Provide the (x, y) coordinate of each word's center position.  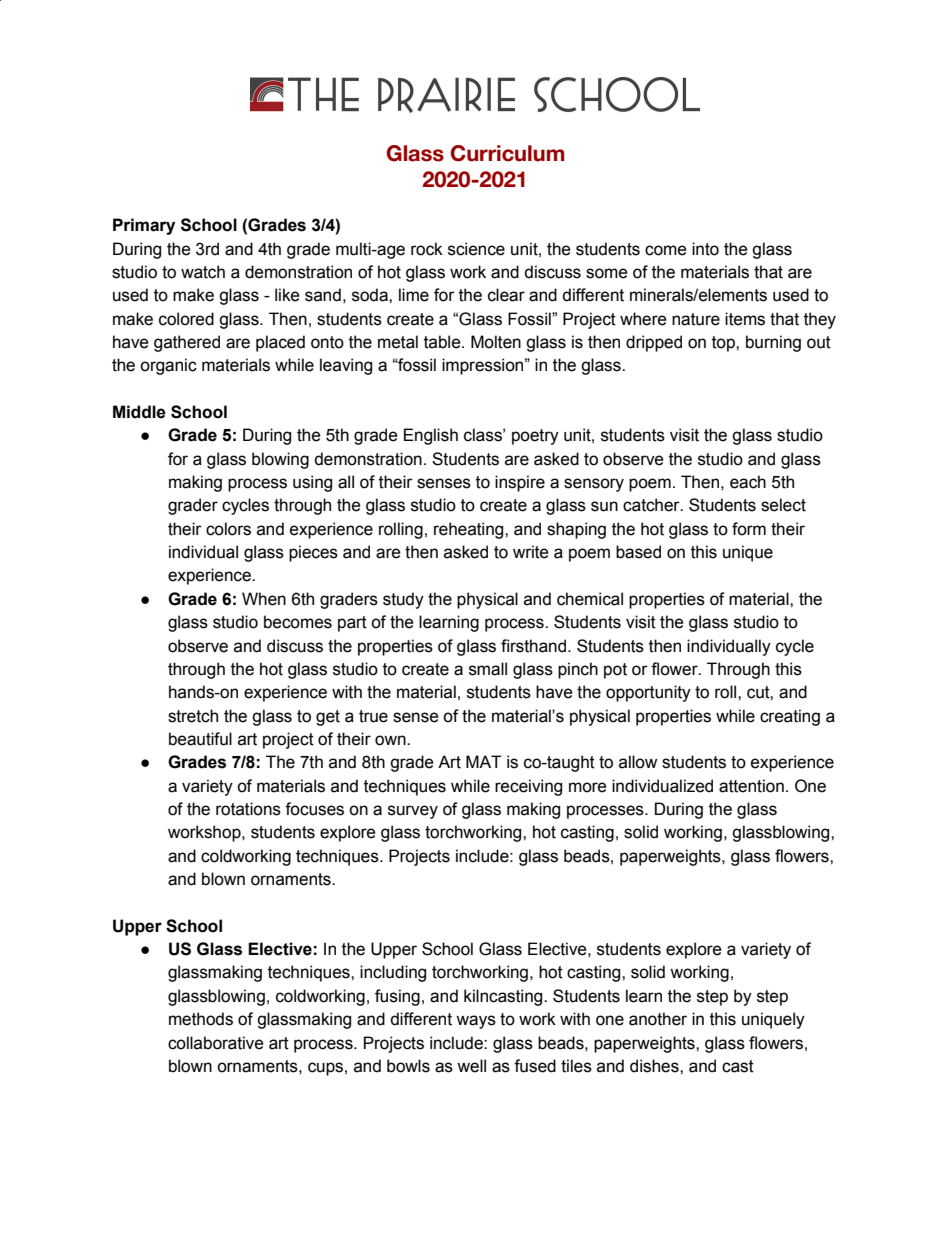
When (264, 599)
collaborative (216, 1043)
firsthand (533, 646)
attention (751, 786)
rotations (248, 809)
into (705, 249)
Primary (144, 226)
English (431, 436)
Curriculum (507, 153)
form (749, 529)
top (724, 344)
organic (168, 366)
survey (413, 812)
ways (476, 1022)
